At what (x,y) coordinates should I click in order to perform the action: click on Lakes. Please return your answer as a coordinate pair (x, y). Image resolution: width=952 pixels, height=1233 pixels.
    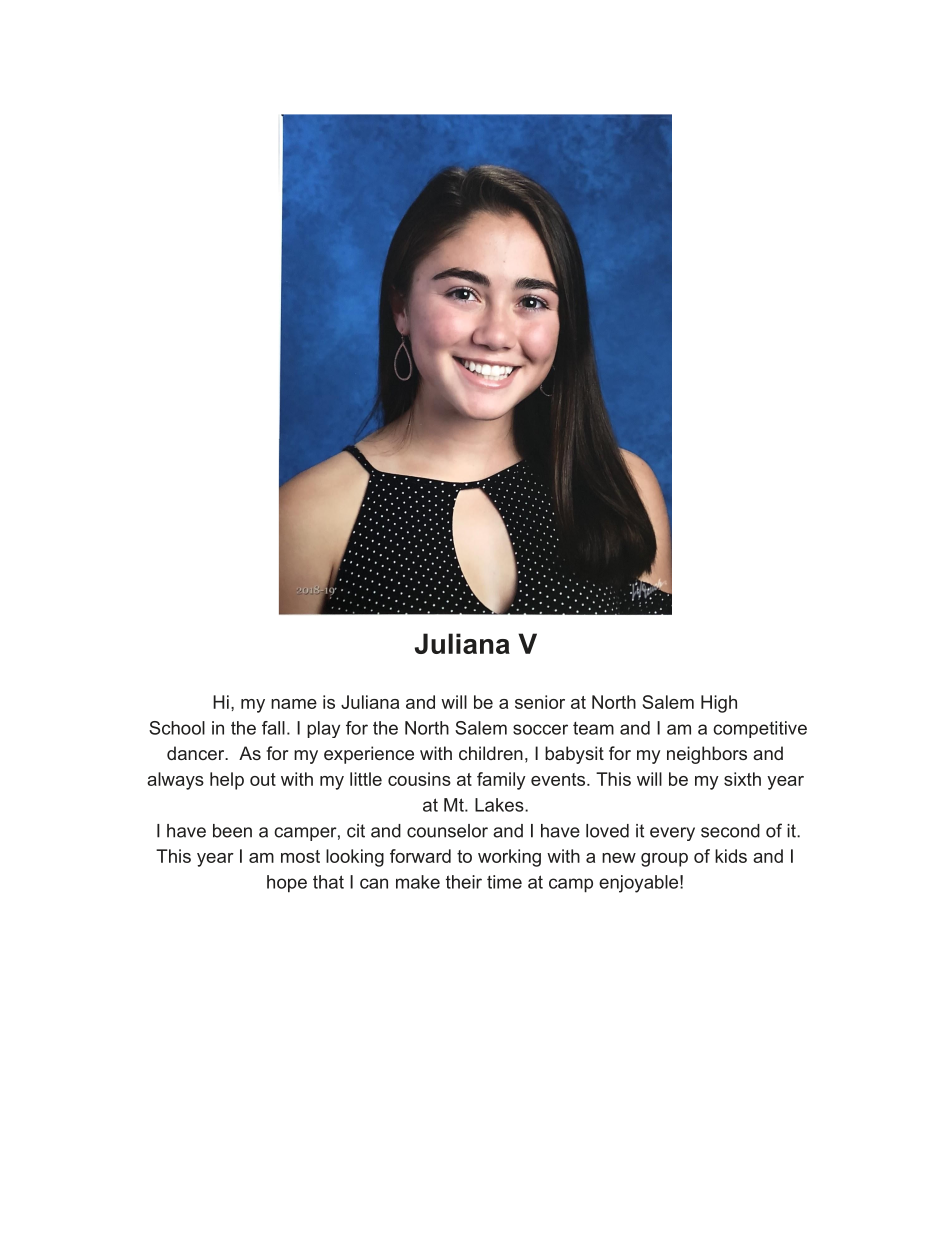
    Looking at the image, I should click on (500, 805).
